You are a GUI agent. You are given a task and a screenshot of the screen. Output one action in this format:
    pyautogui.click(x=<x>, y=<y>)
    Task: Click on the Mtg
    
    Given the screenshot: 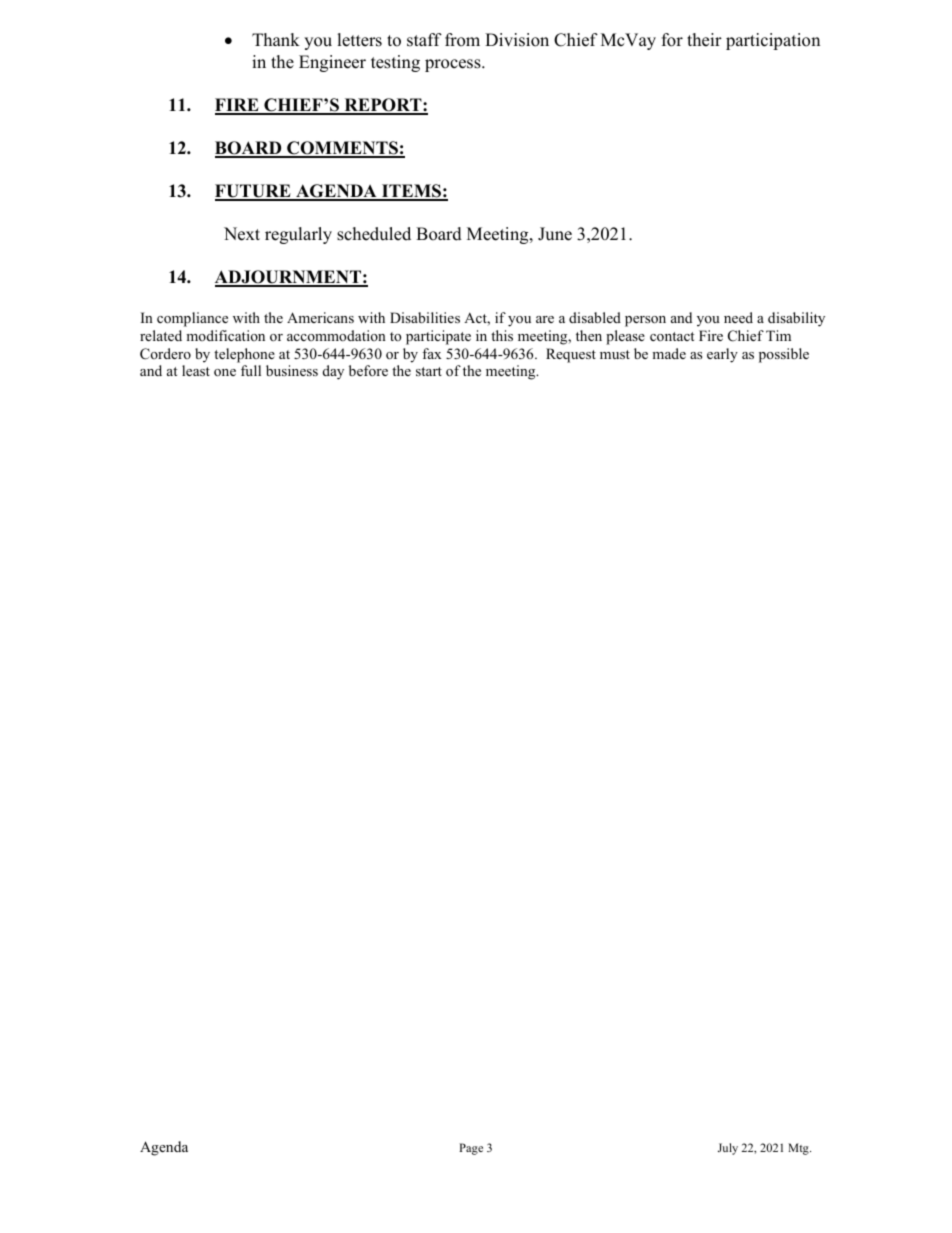 What is the action you would take?
    pyautogui.click(x=799, y=1149)
